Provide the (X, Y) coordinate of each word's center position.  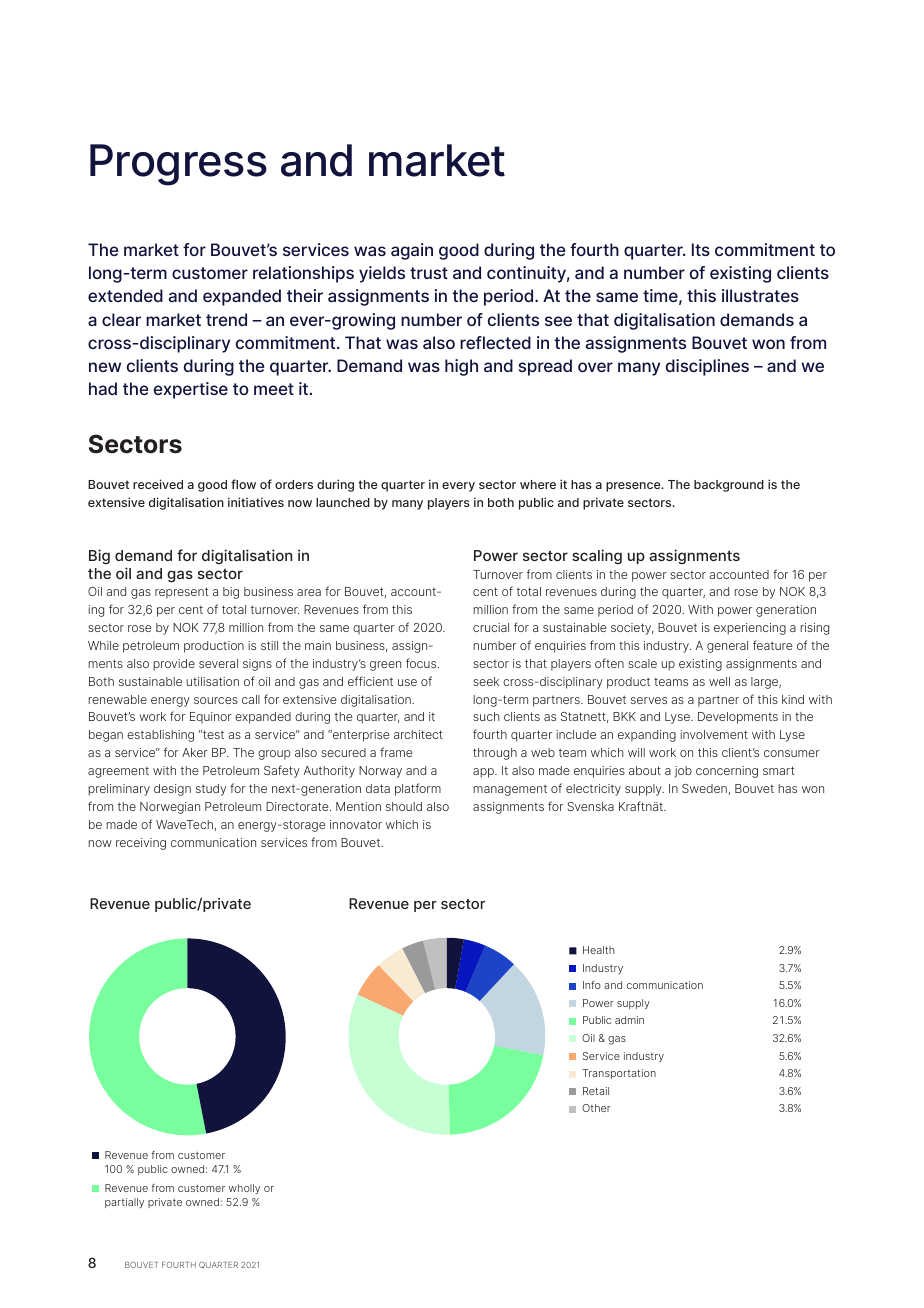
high (461, 367)
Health (598, 950)
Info (592, 985)
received (158, 484)
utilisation (212, 681)
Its (701, 249)
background (729, 486)
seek (486, 681)
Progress (178, 165)
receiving (141, 844)
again (412, 251)
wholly (244, 1189)
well (719, 681)
